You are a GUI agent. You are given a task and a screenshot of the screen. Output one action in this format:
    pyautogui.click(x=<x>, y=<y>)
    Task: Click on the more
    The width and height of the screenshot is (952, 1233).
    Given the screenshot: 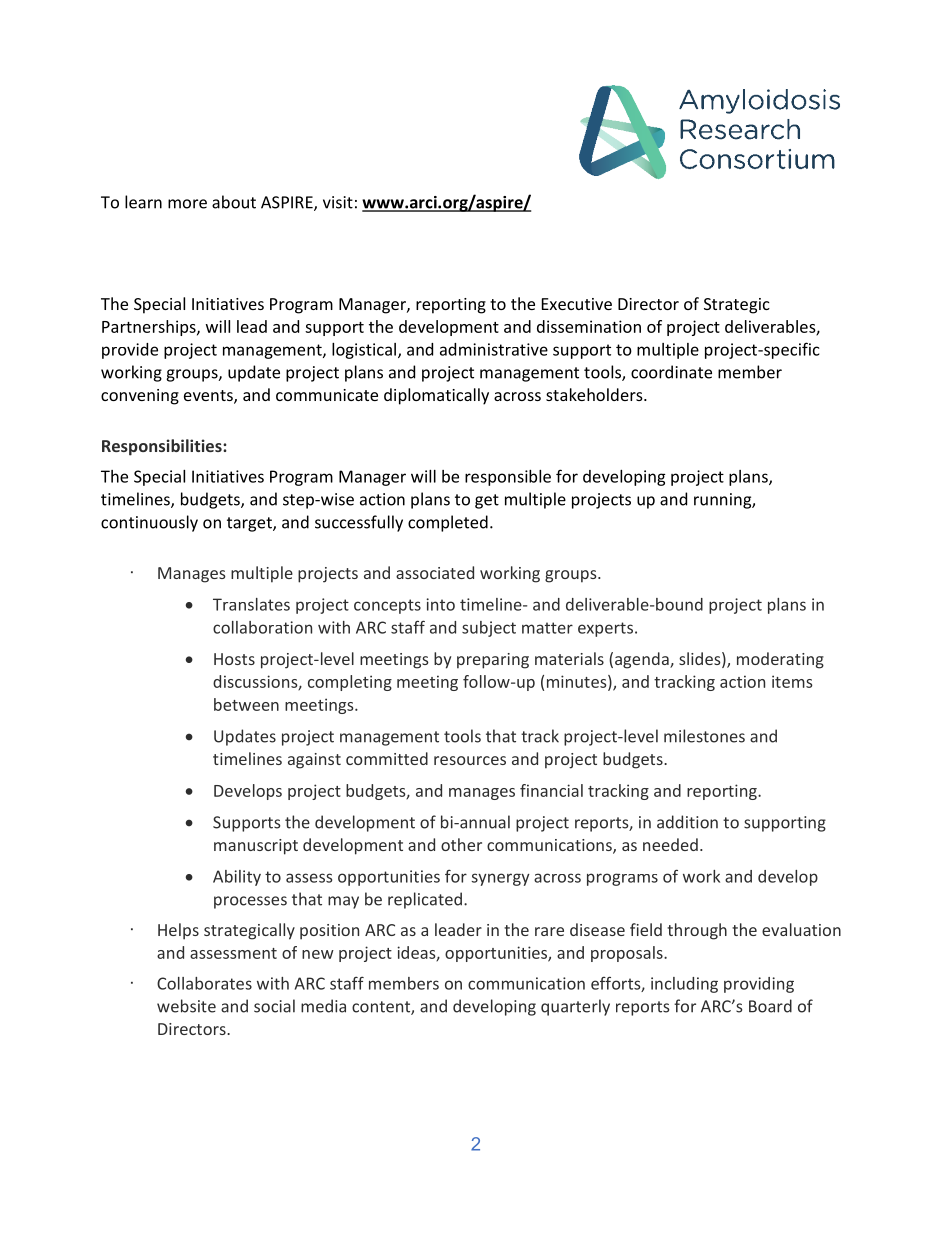 What is the action you would take?
    pyautogui.click(x=187, y=204)
